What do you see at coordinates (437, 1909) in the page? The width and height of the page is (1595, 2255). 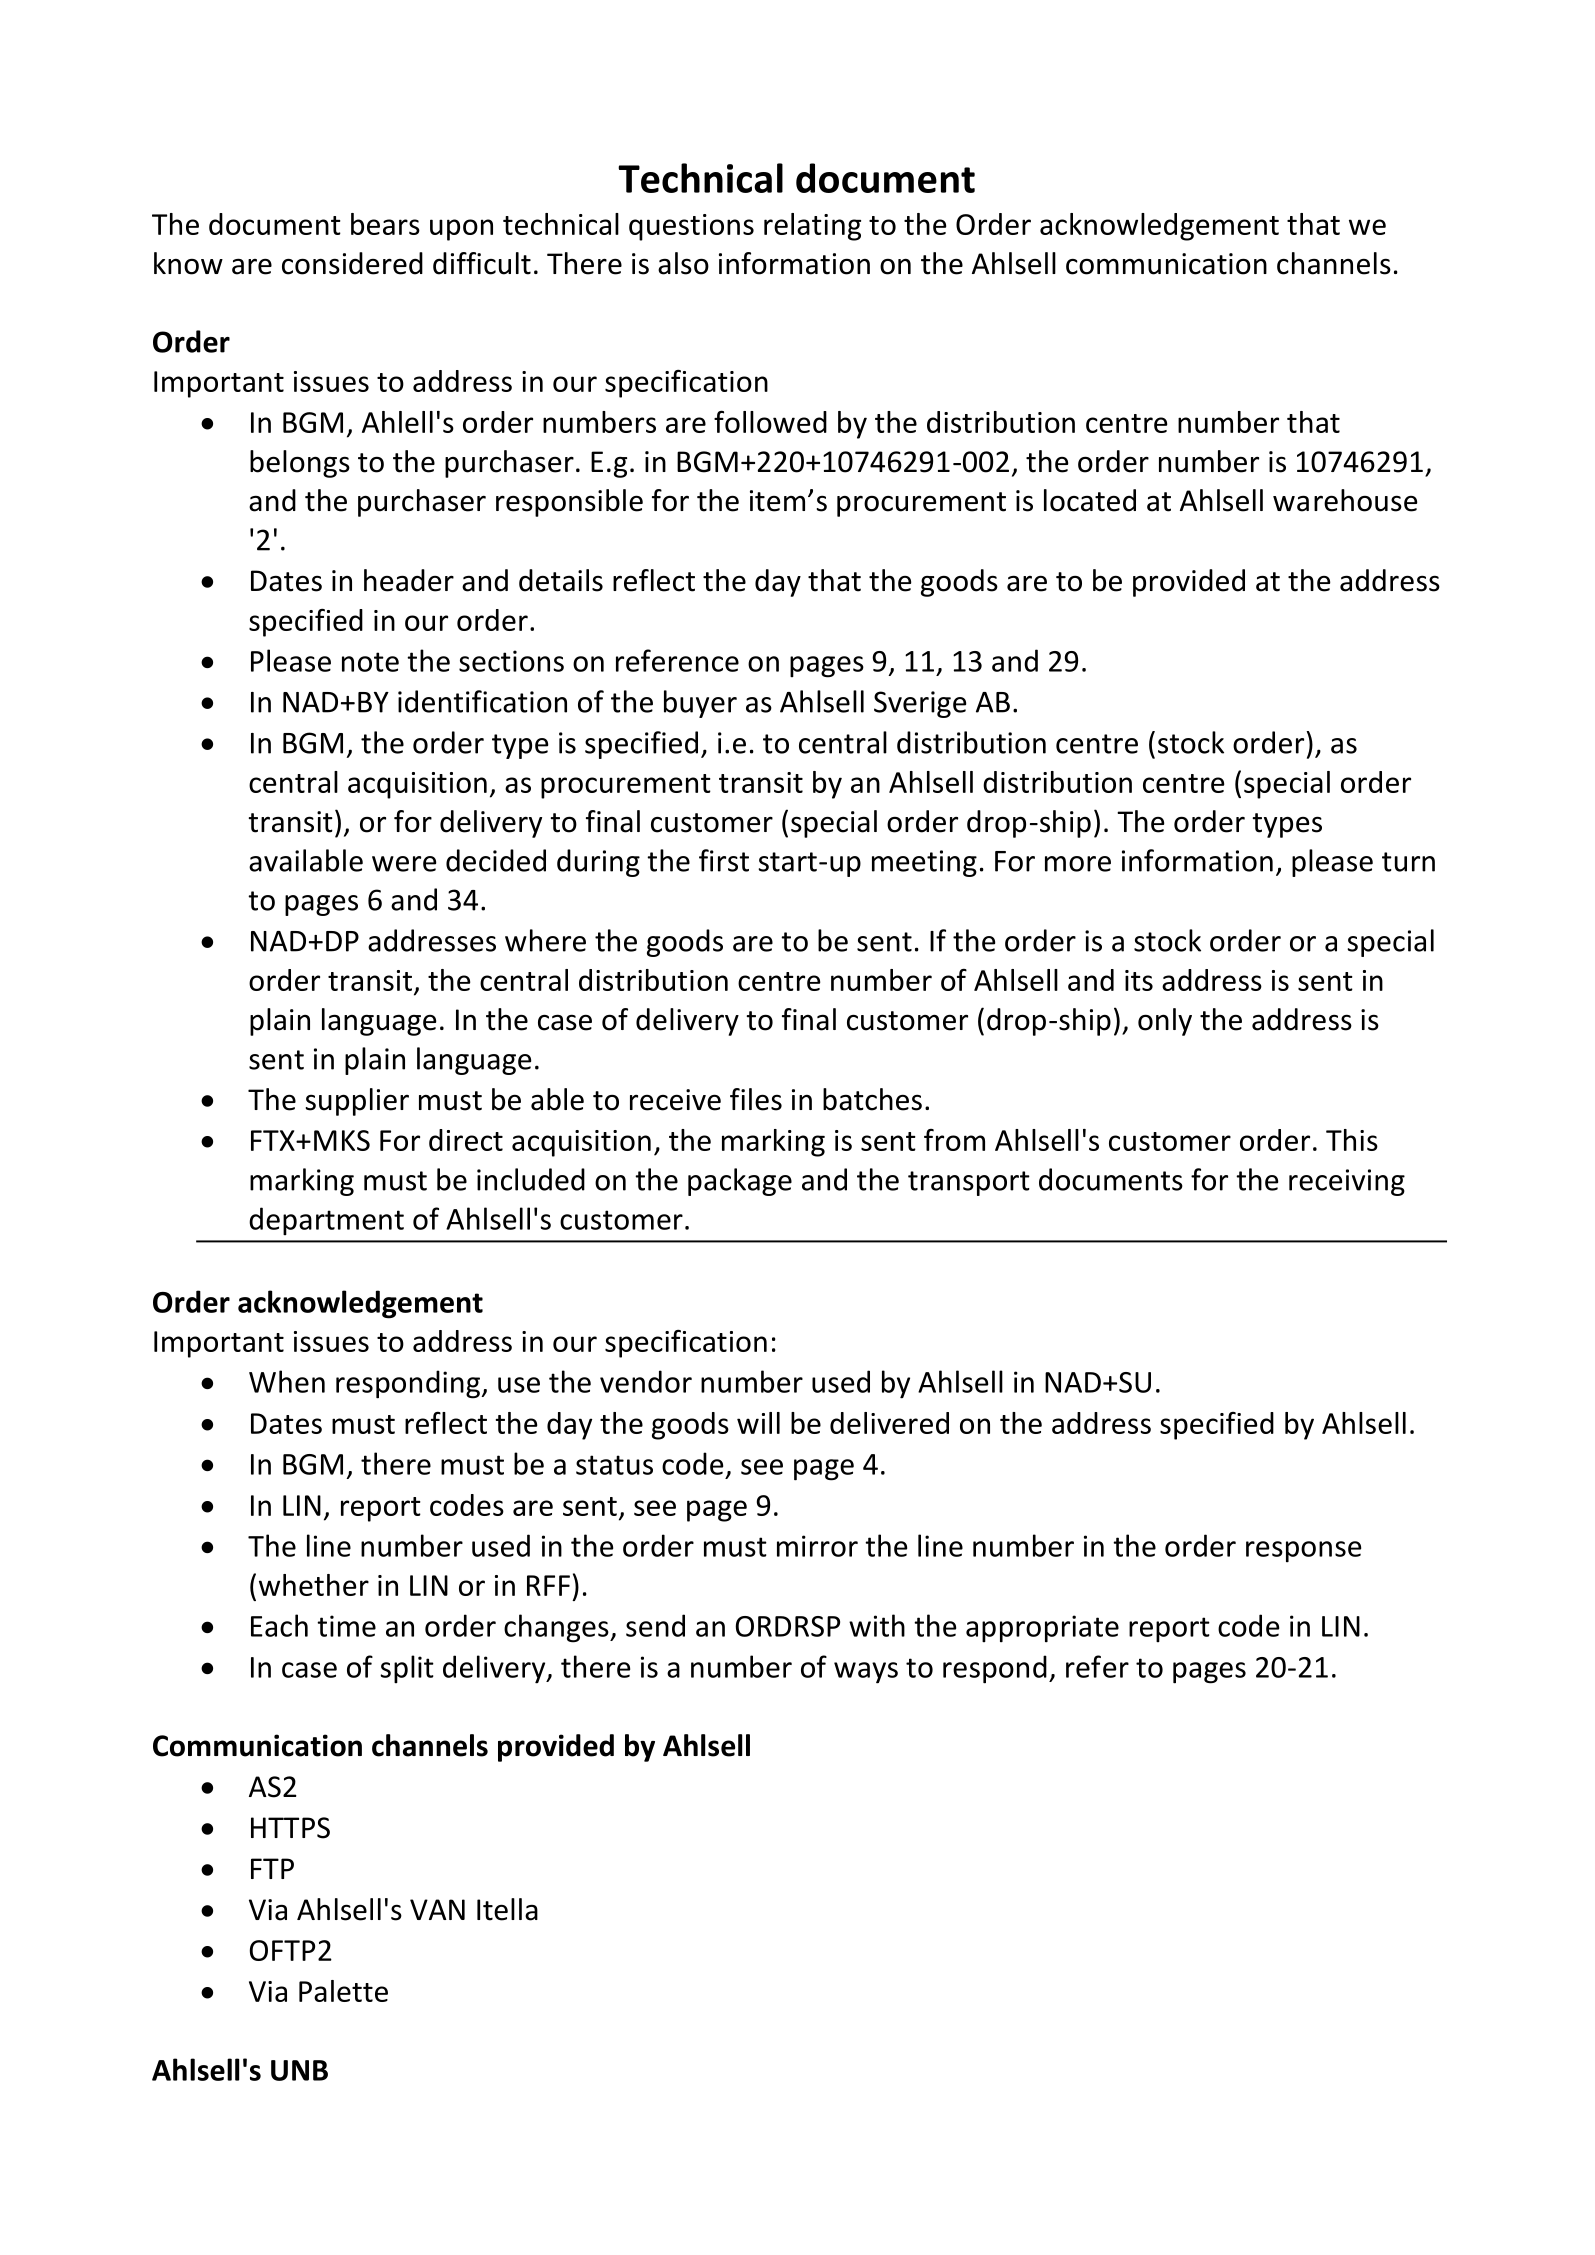 I see `VAN` at bounding box center [437, 1909].
